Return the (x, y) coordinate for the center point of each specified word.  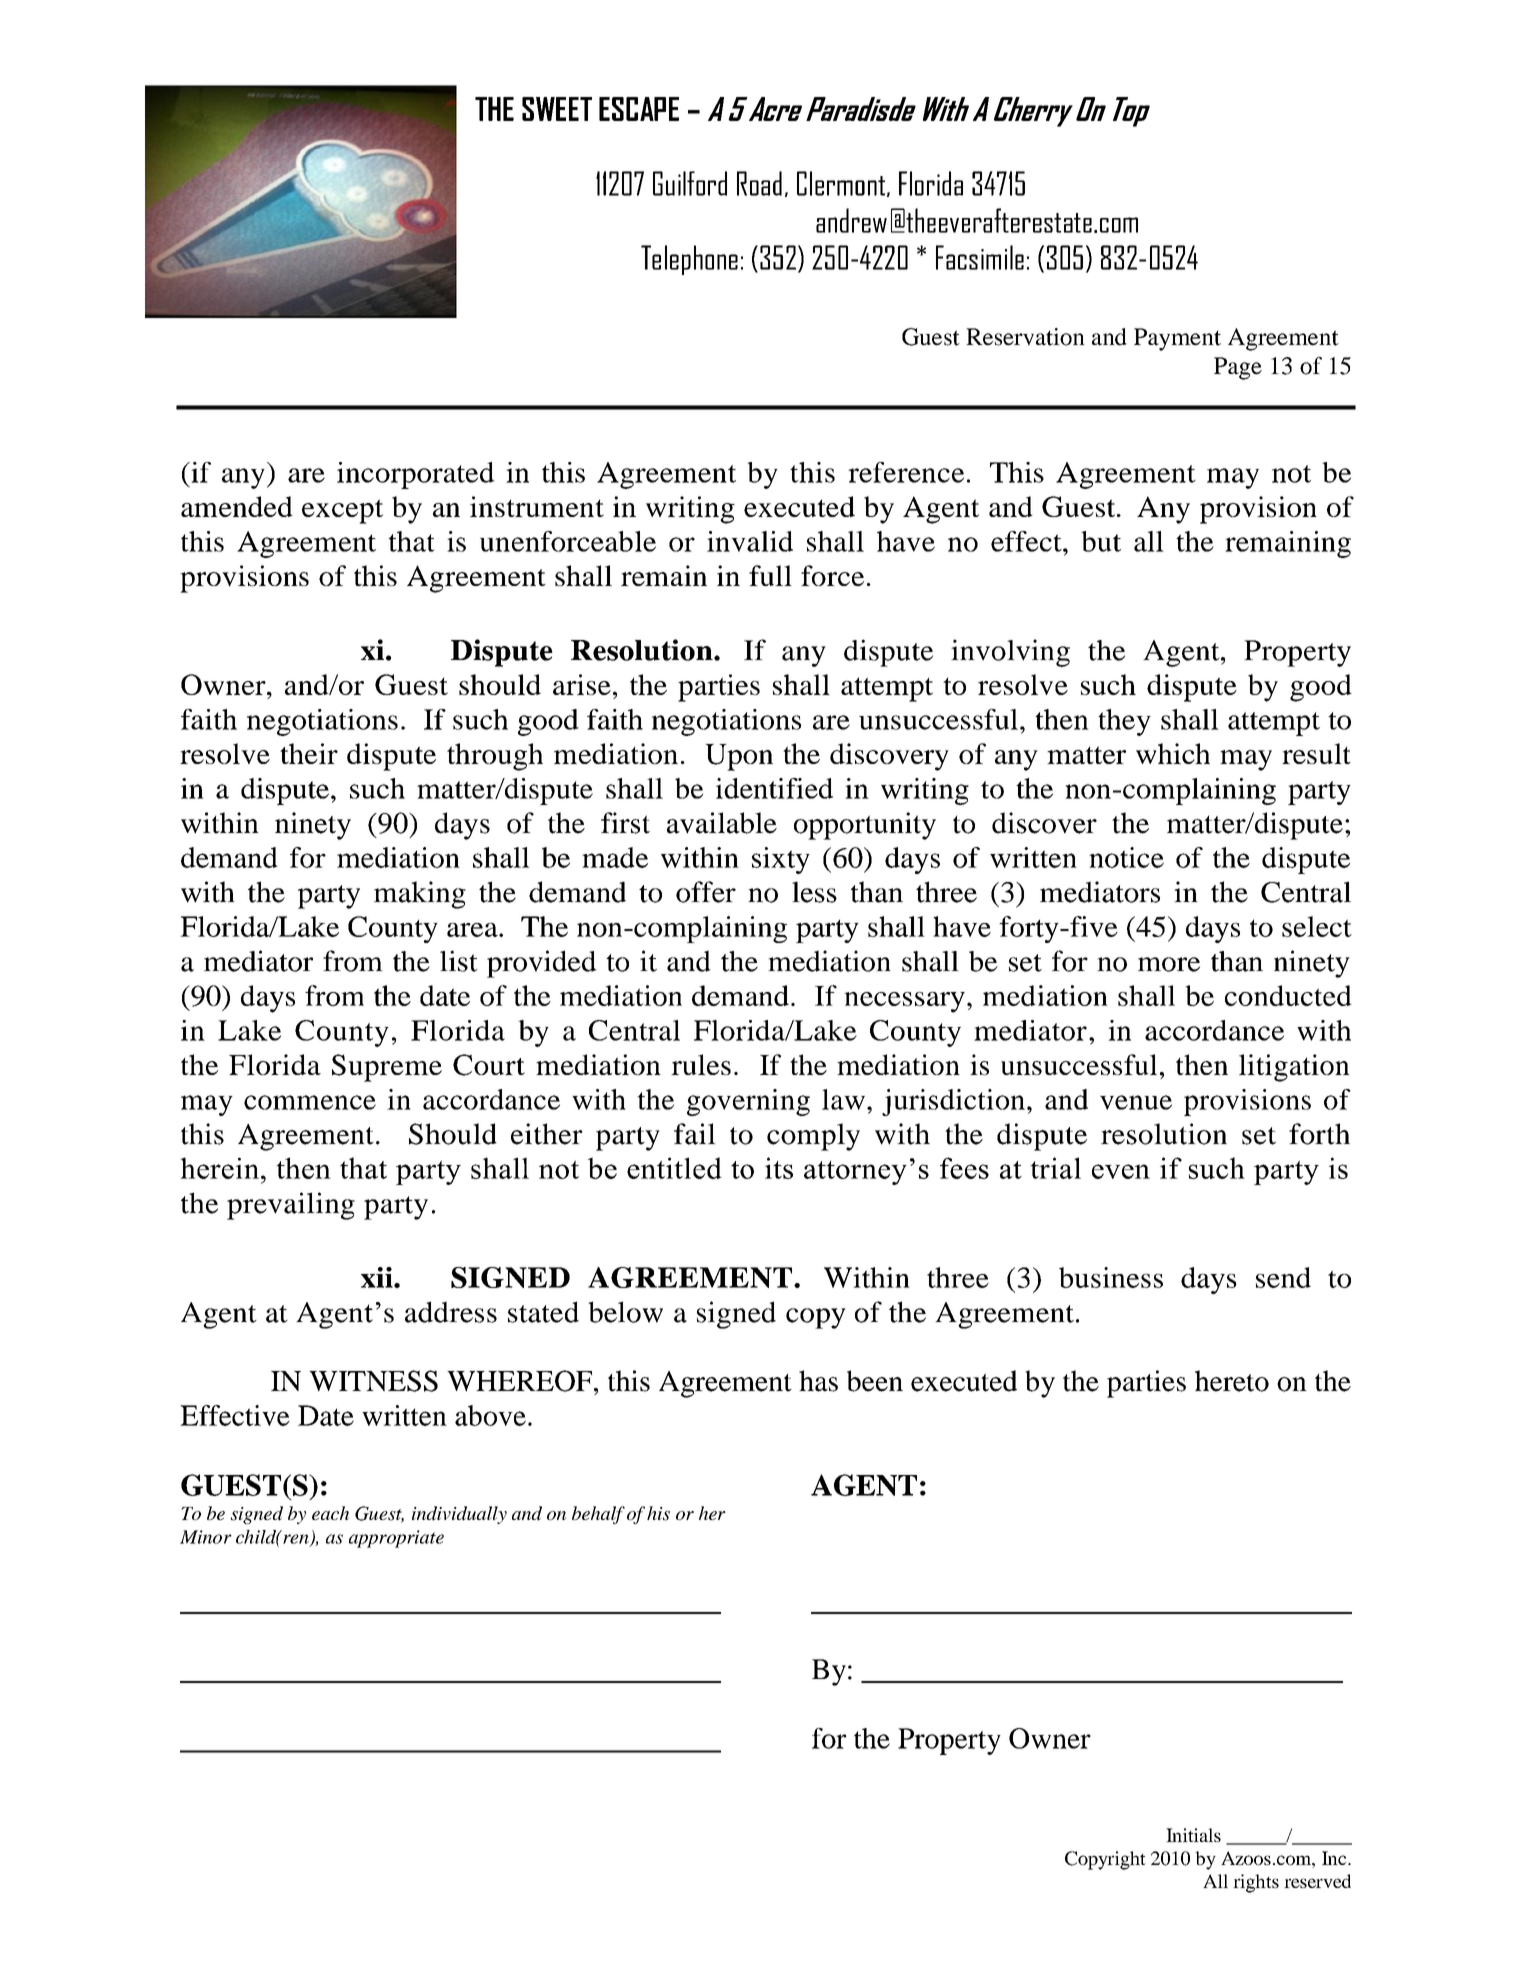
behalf (598, 1515)
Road (759, 183)
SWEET (557, 109)
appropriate (396, 1539)
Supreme (387, 1068)
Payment (1177, 339)
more (1169, 964)
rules (701, 1064)
